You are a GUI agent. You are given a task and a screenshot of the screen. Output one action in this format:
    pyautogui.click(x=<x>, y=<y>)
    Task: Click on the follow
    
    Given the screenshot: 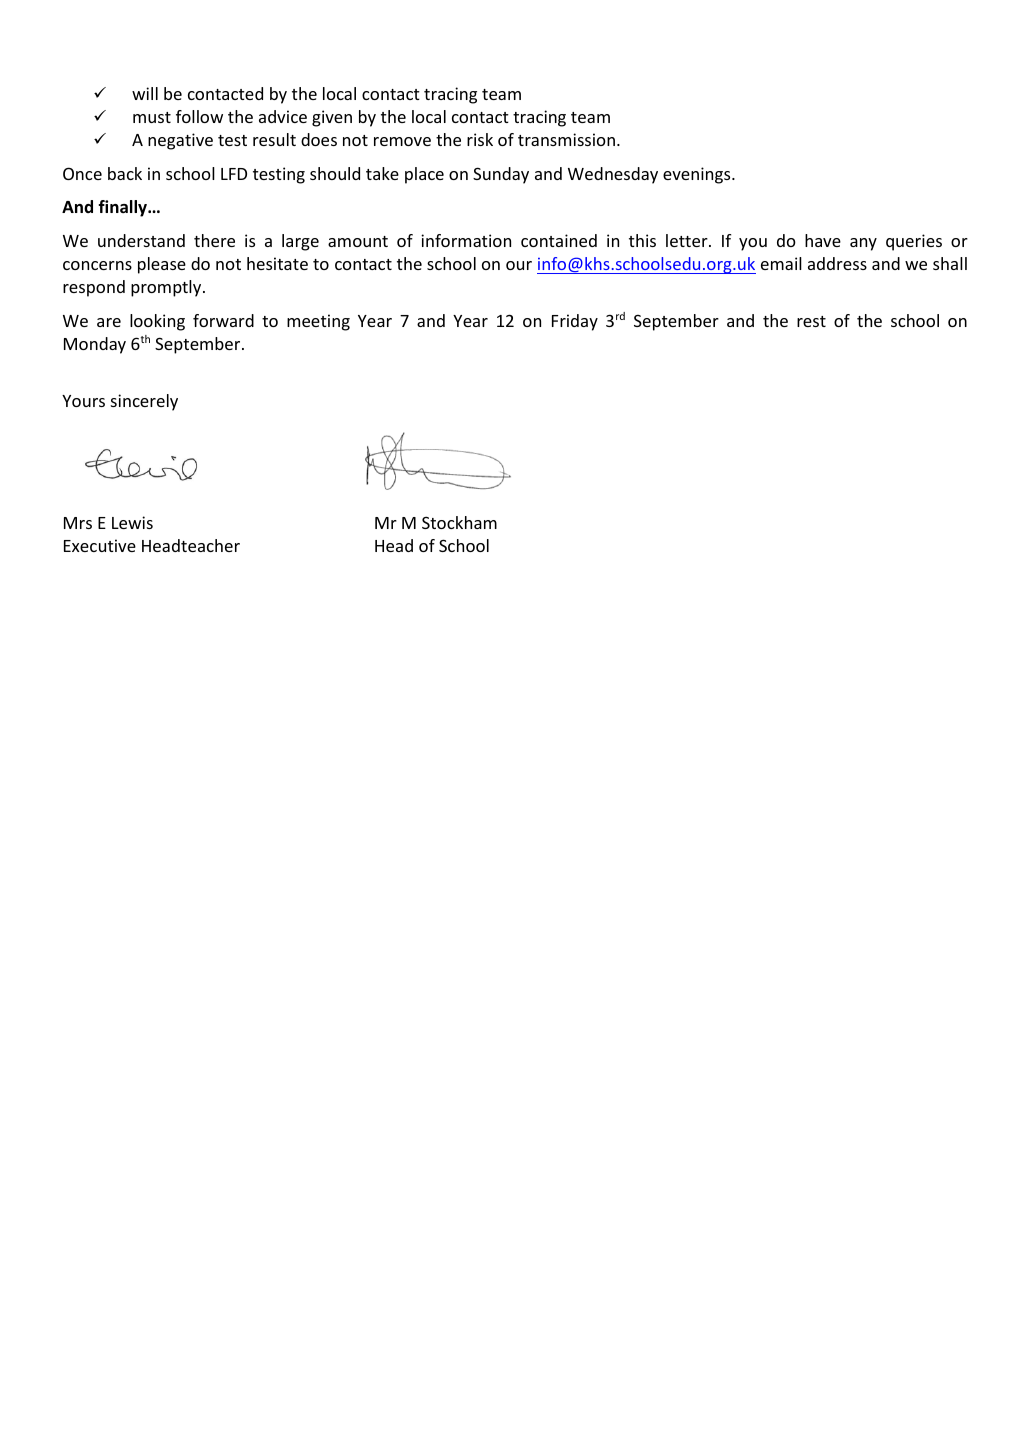 What is the action you would take?
    pyautogui.click(x=199, y=116)
